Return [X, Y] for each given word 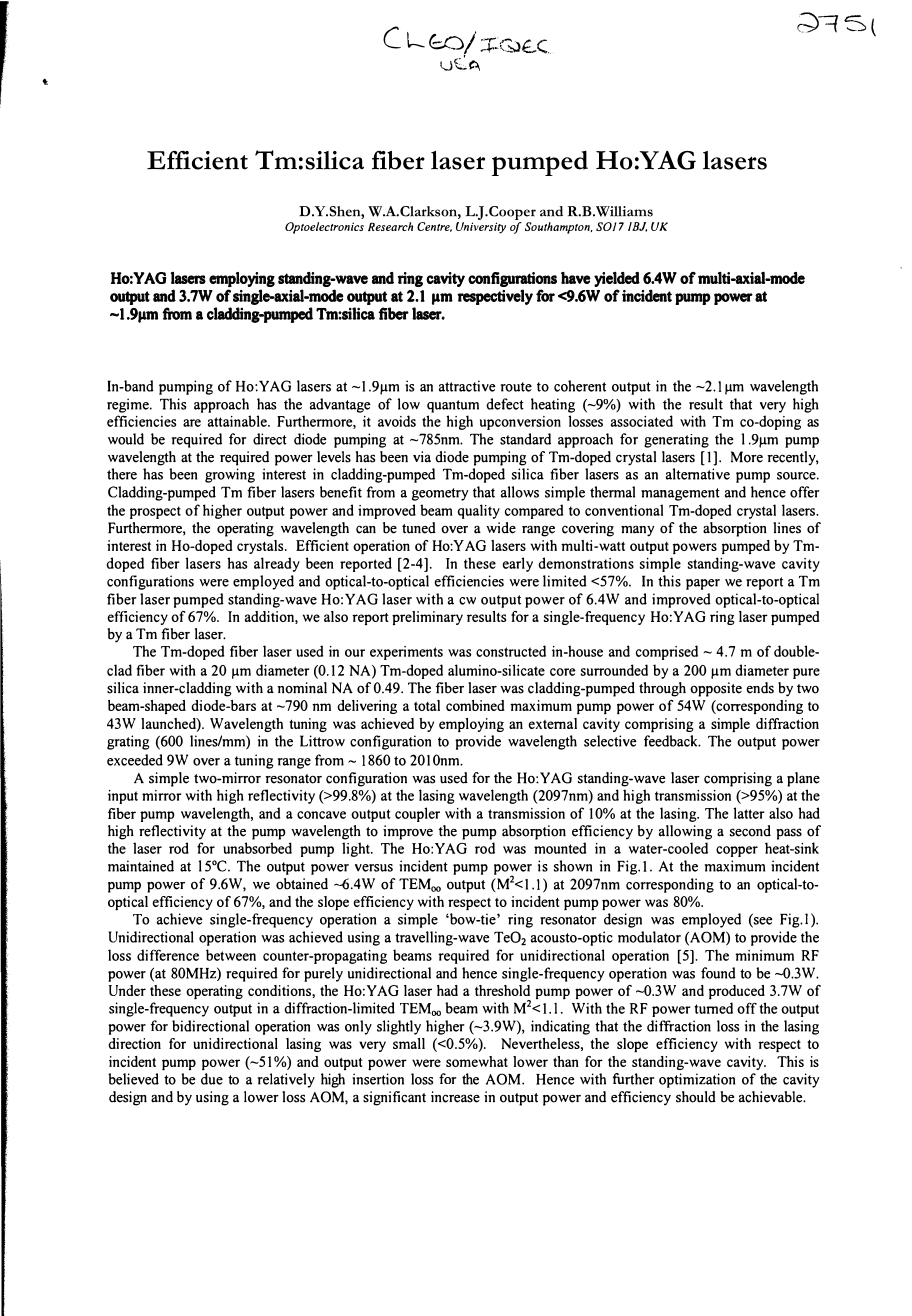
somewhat [477, 1061]
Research [390, 226]
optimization [697, 1080]
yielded [617, 279]
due [212, 1079]
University [481, 228]
